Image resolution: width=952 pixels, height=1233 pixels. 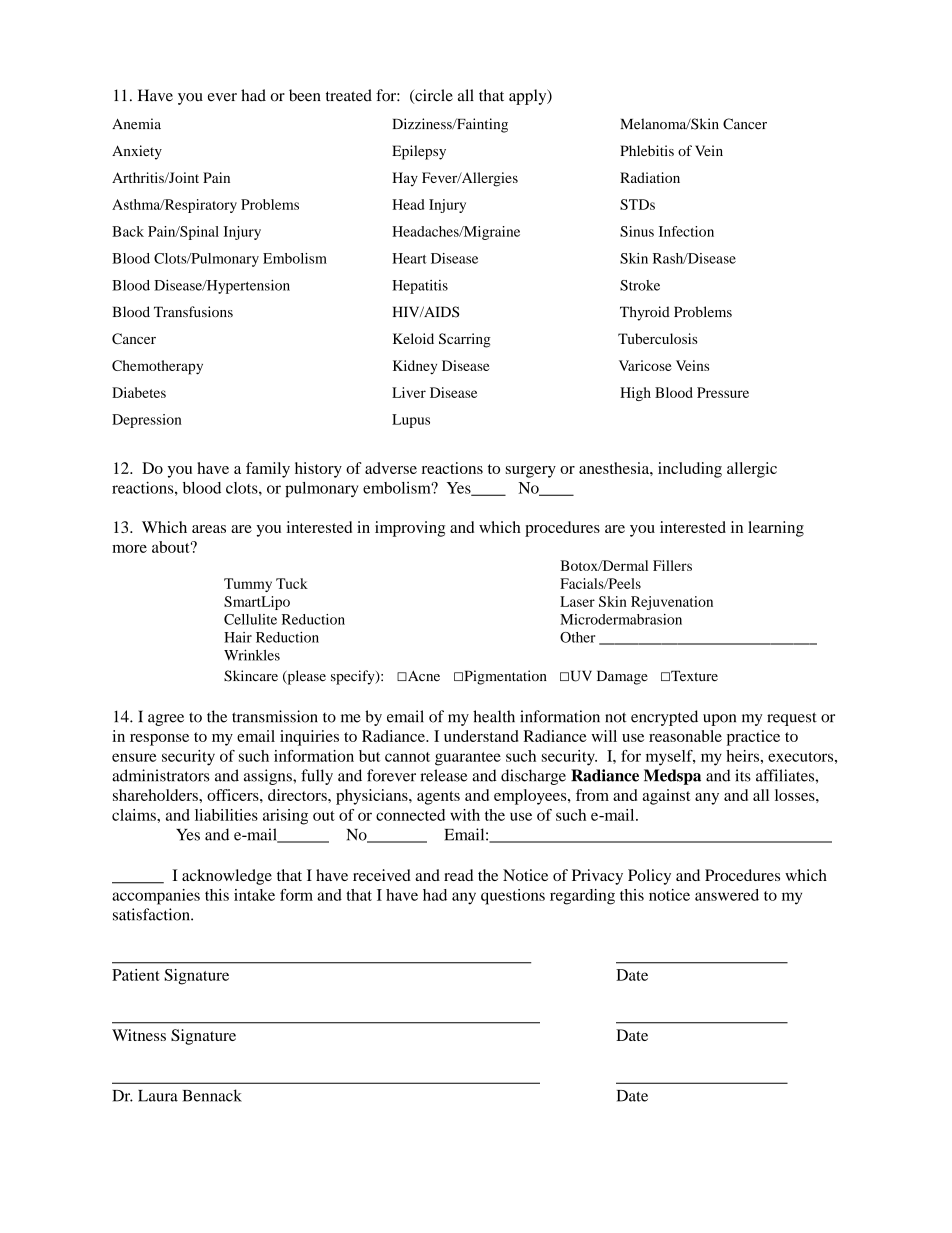 What do you see at coordinates (513, 897) in the screenshot?
I see `questions` at bounding box center [513, 897].
